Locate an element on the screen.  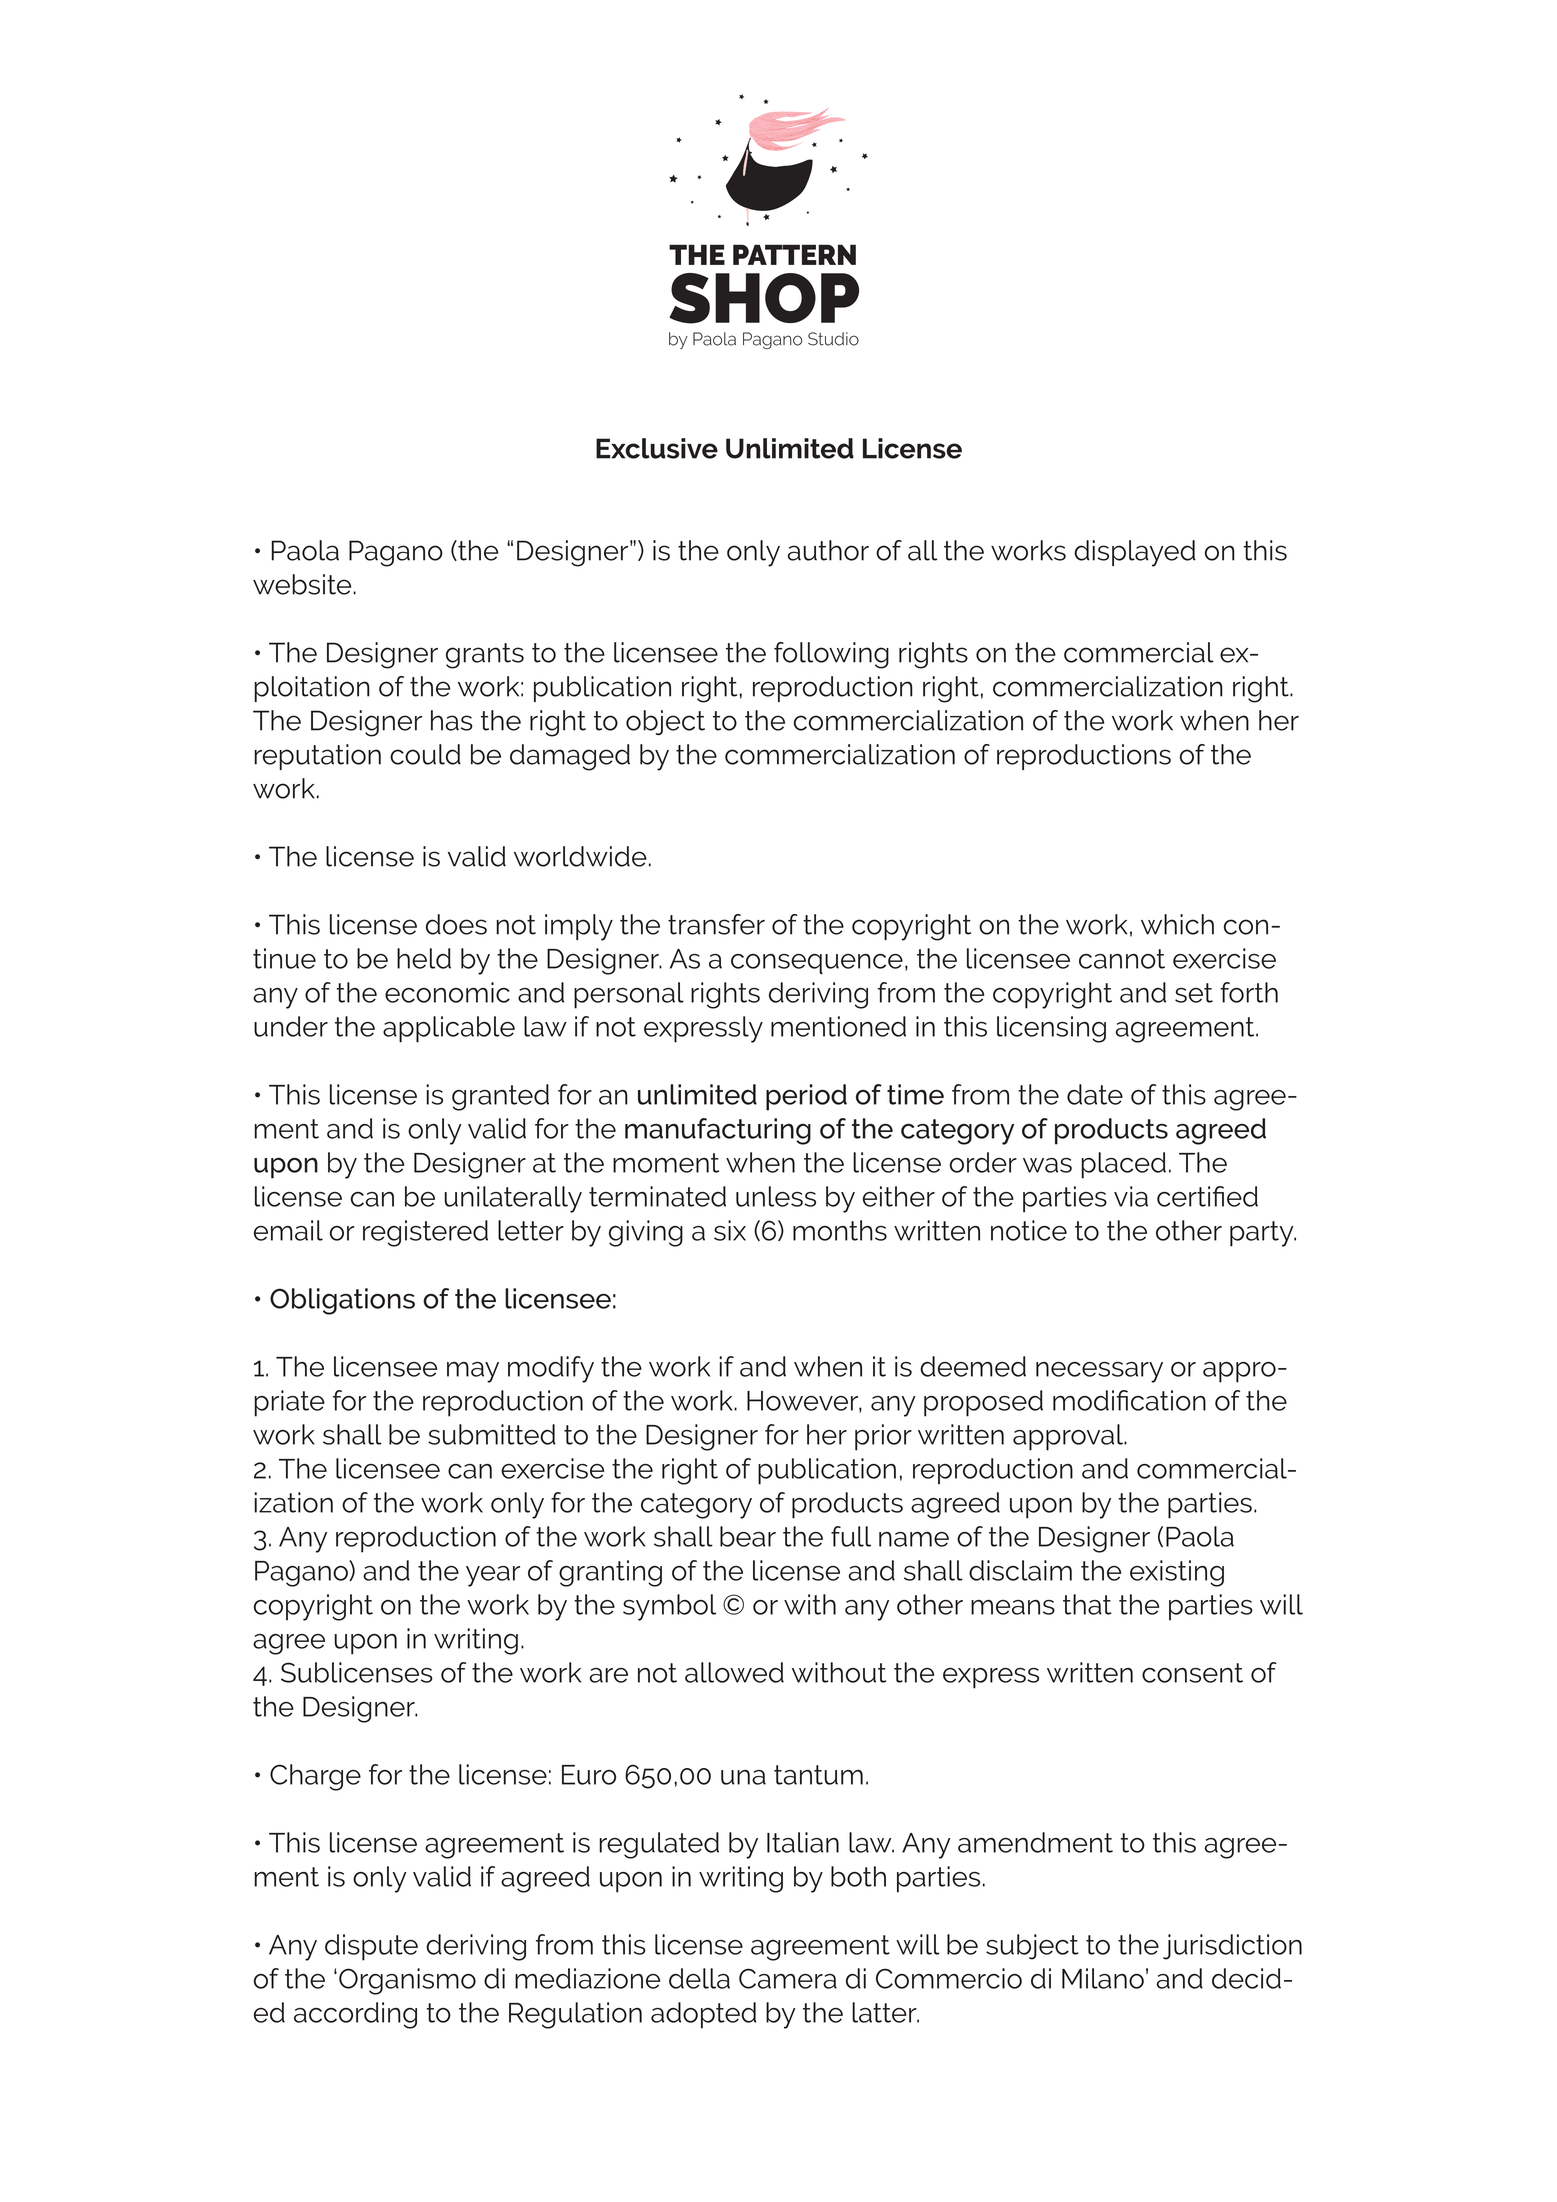
cannot is located at coordinates (1122, 959).
